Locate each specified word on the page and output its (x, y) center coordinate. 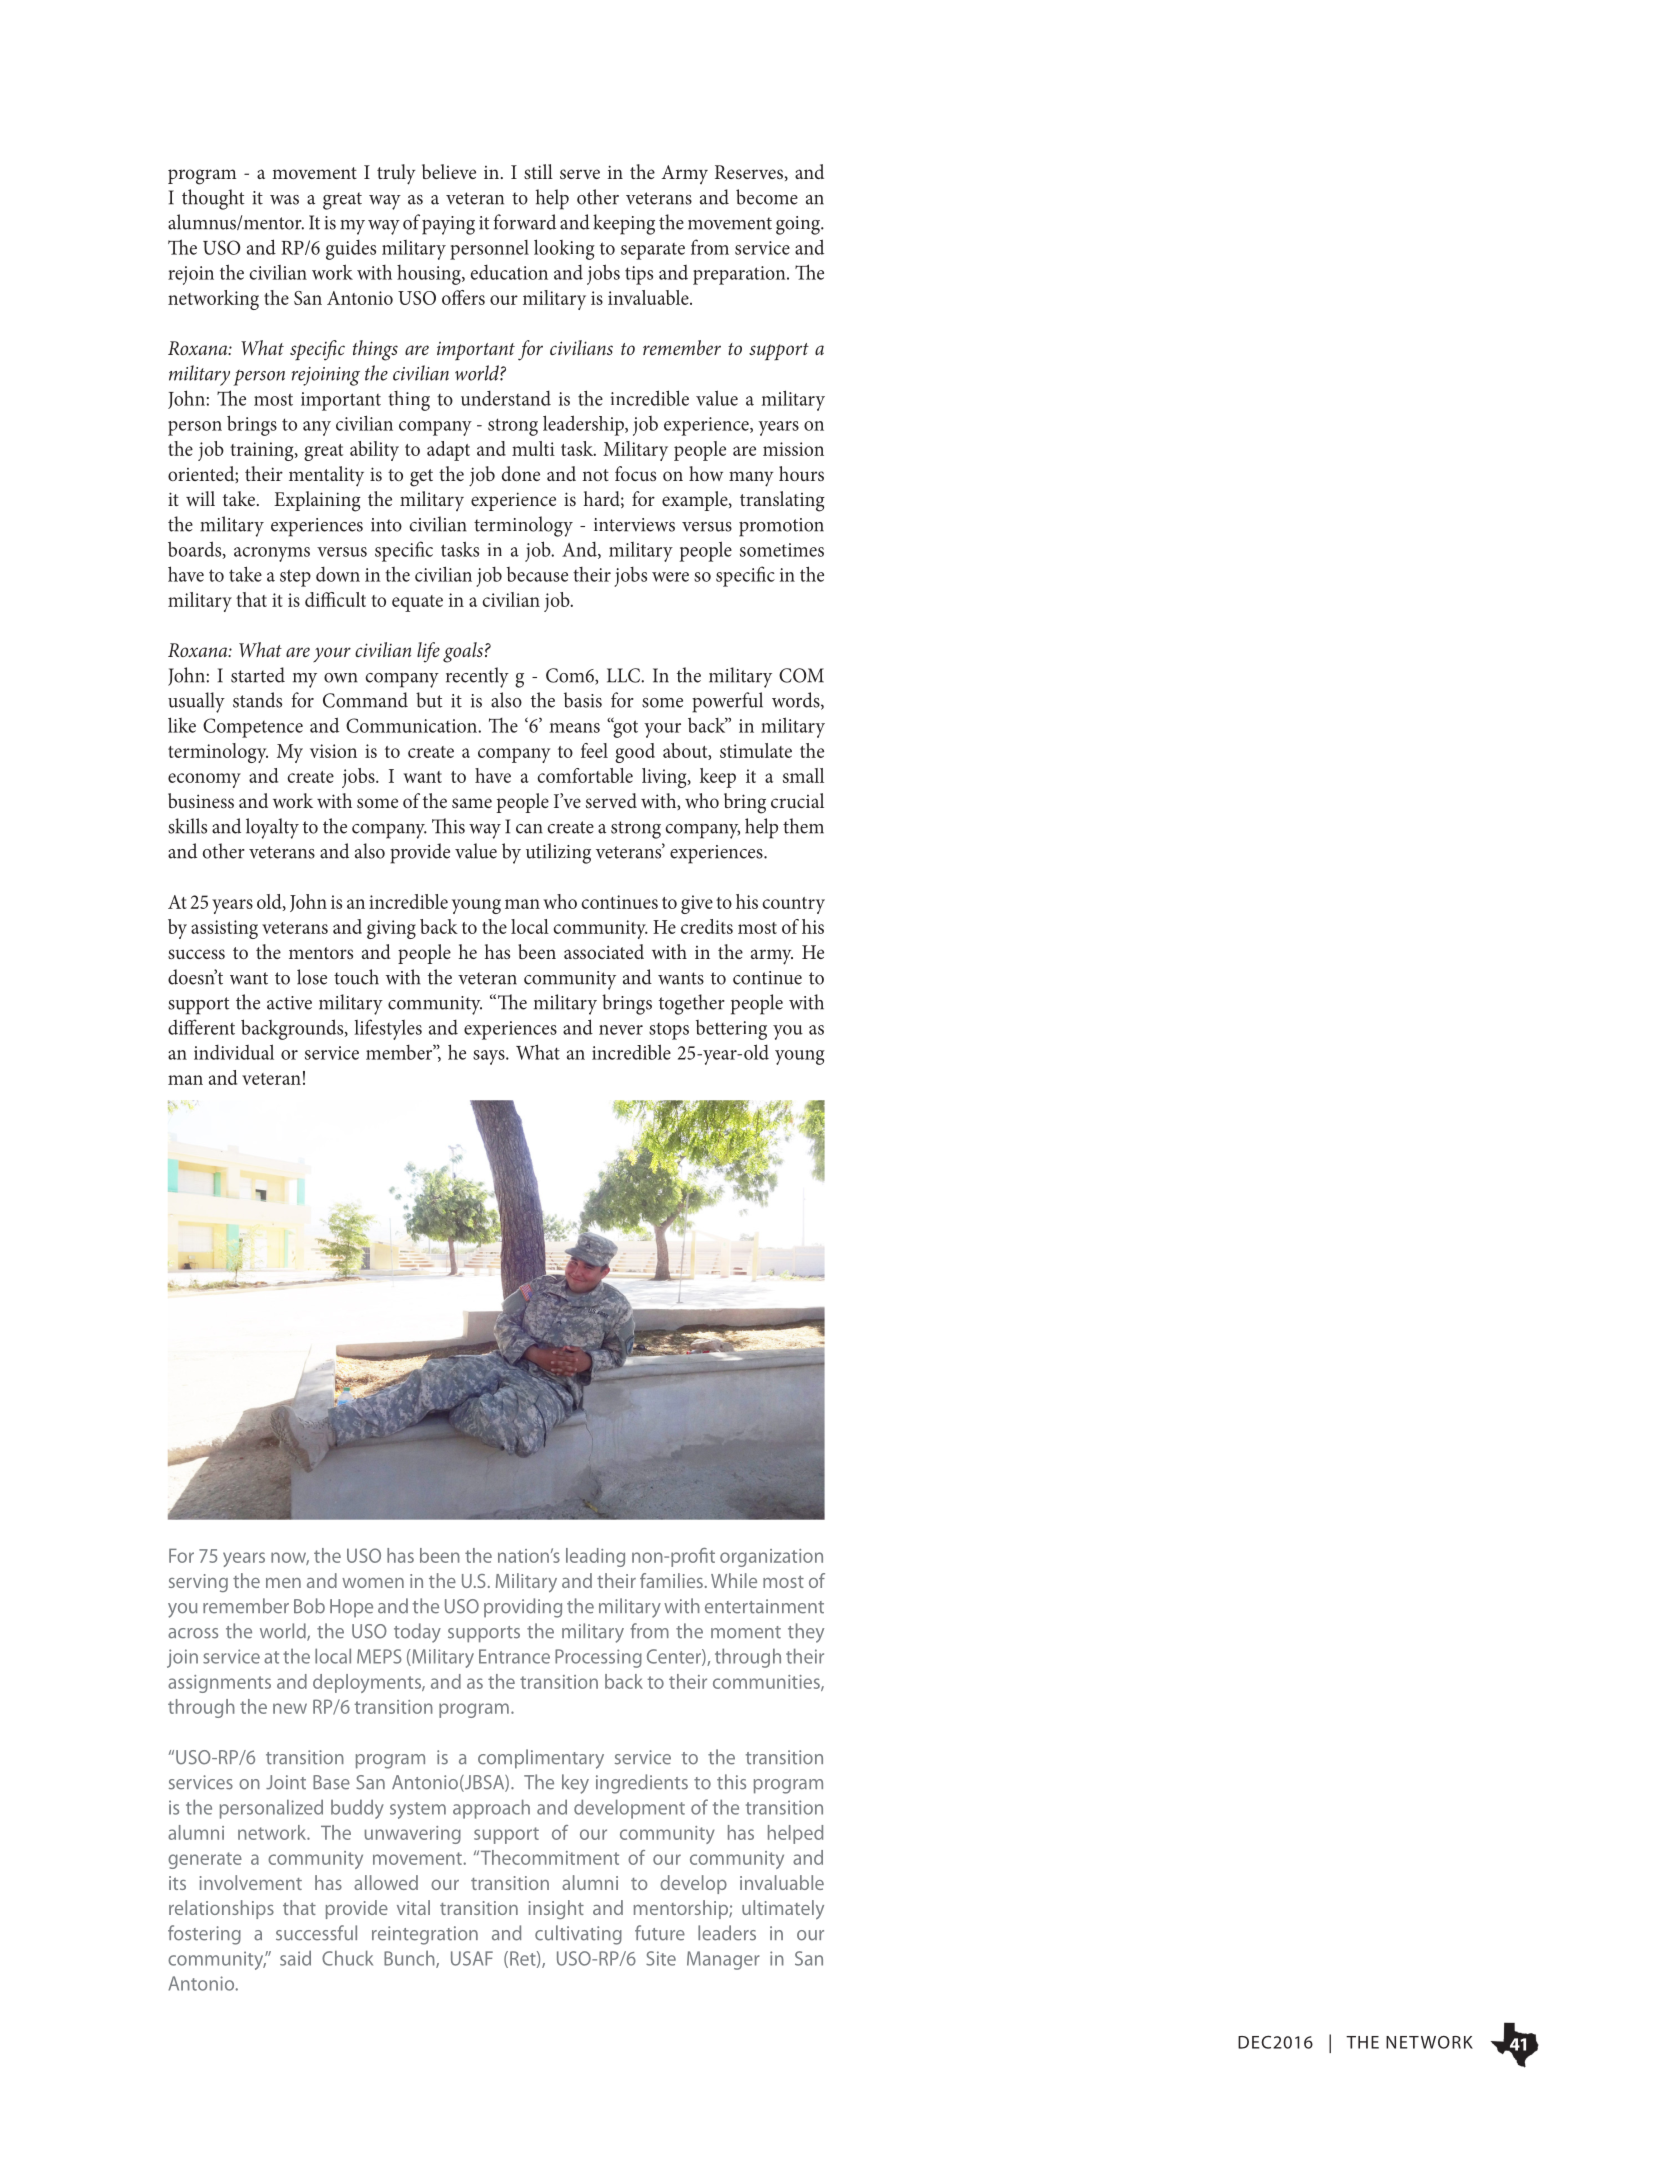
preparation (740, 275)
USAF (472, 1958)
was (284, 200)
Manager (723, 1960)
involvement (251, 1882)
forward (525, 222)
